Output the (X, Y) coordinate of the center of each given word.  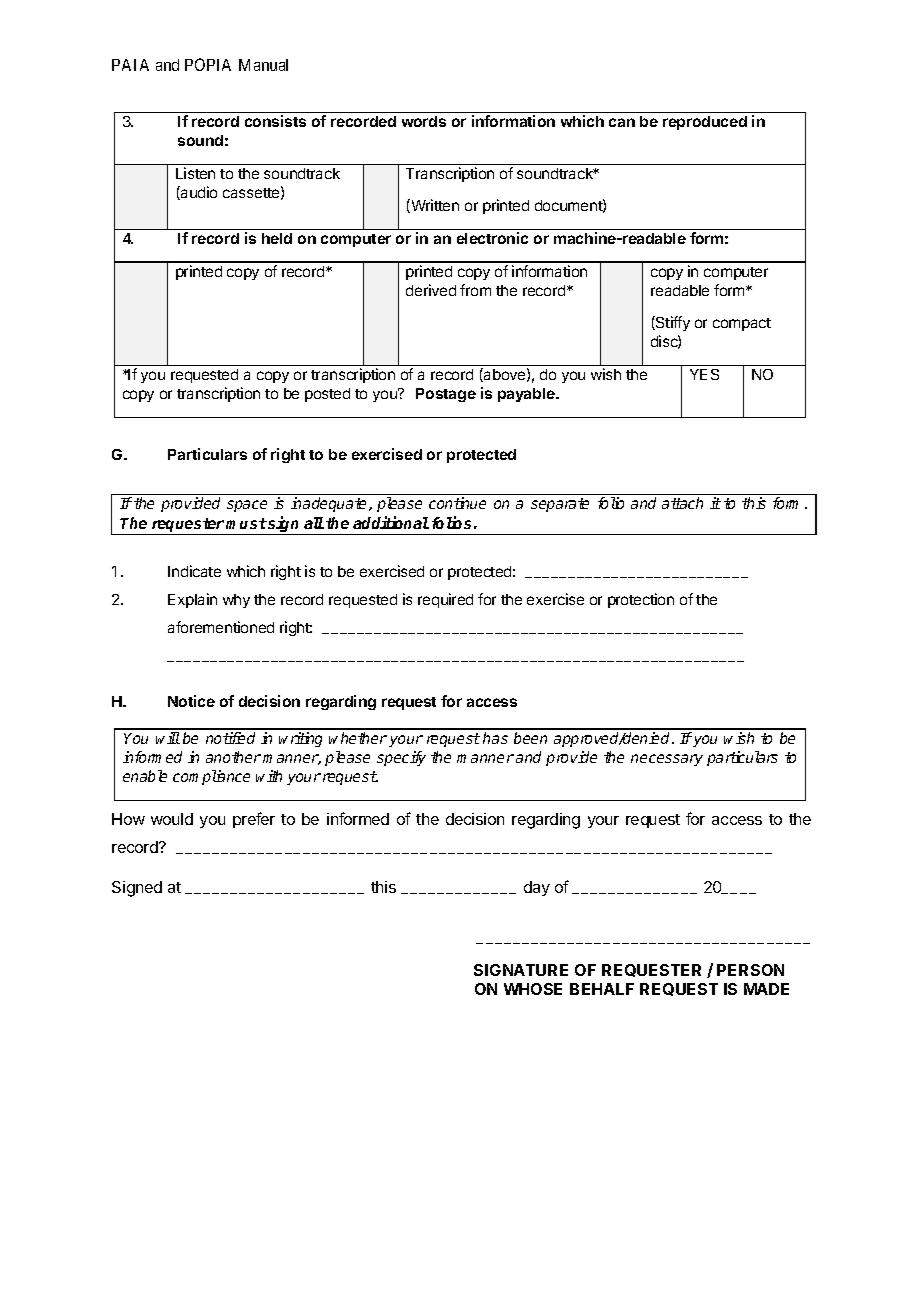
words (424, 121)
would (172, 819)
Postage (446, 395)
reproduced (705, 123)
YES (704, 374)
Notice (191, 701)
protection (641, 600)
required (445, 600)
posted (327, 395)
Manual (263, 65)
